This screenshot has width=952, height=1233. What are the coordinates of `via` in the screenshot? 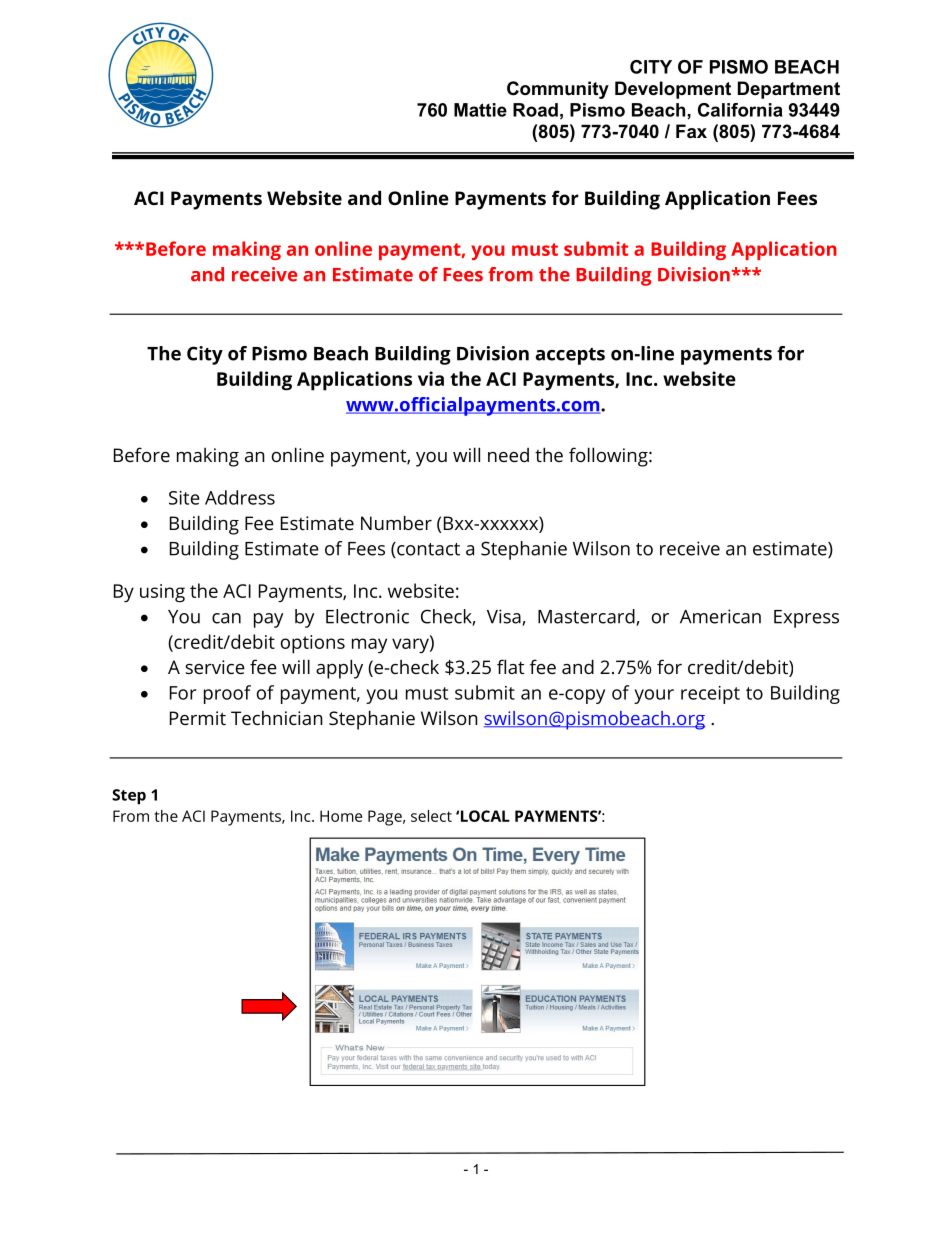 It's located at (431, 378).
